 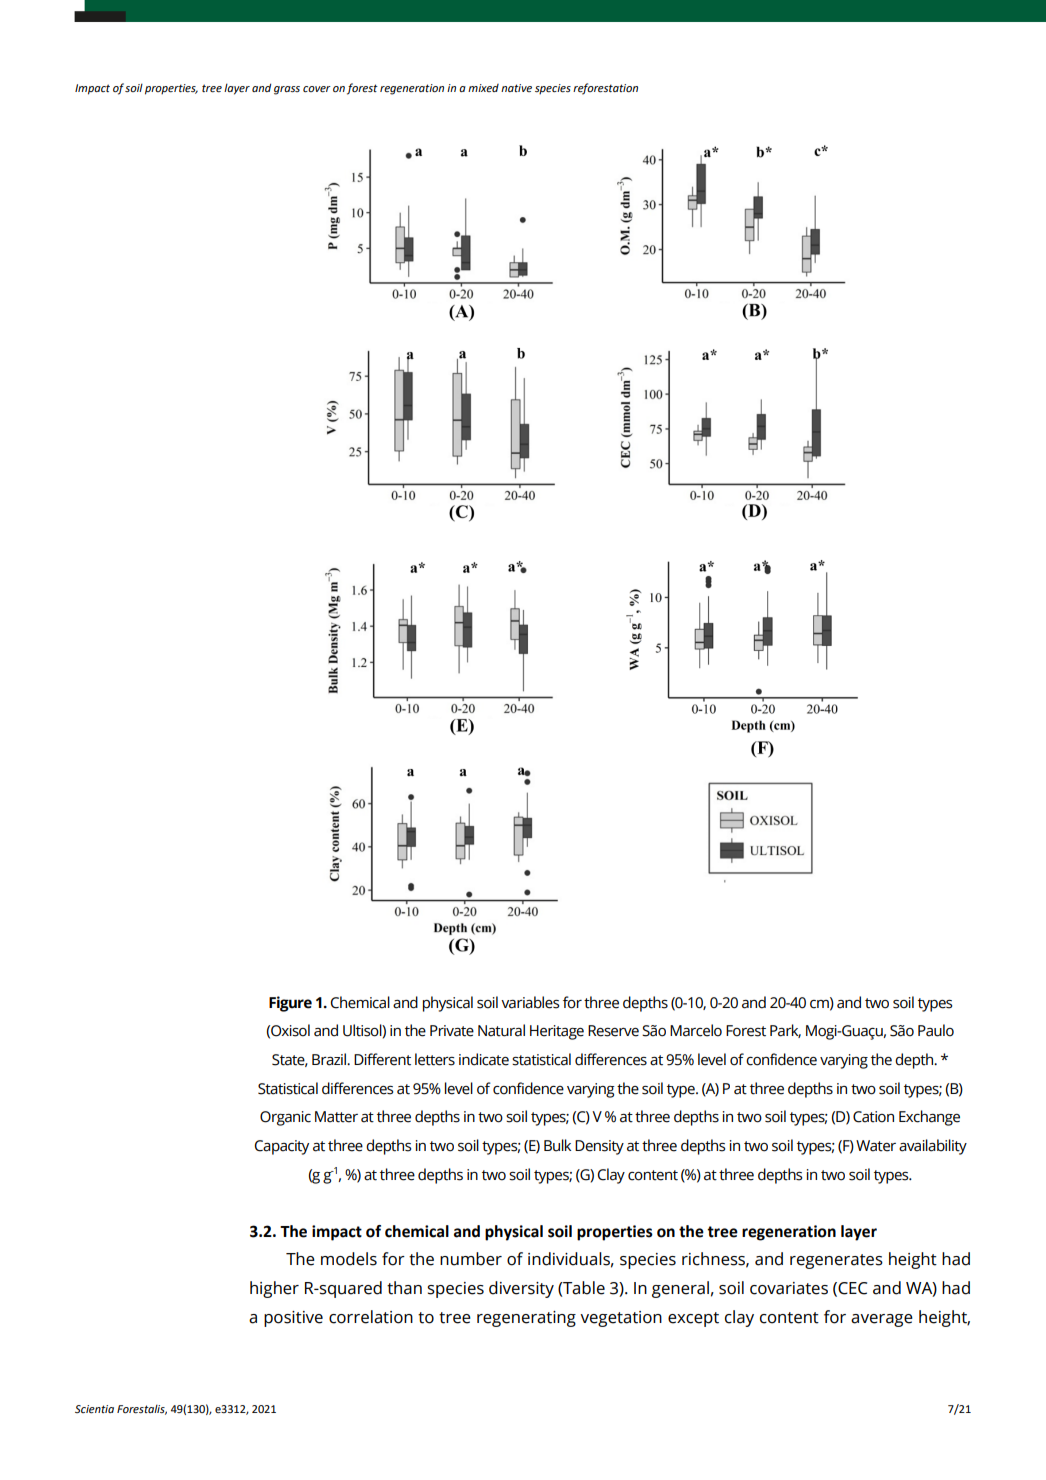 I want to click on variables, so click(x=530, y=1002).
